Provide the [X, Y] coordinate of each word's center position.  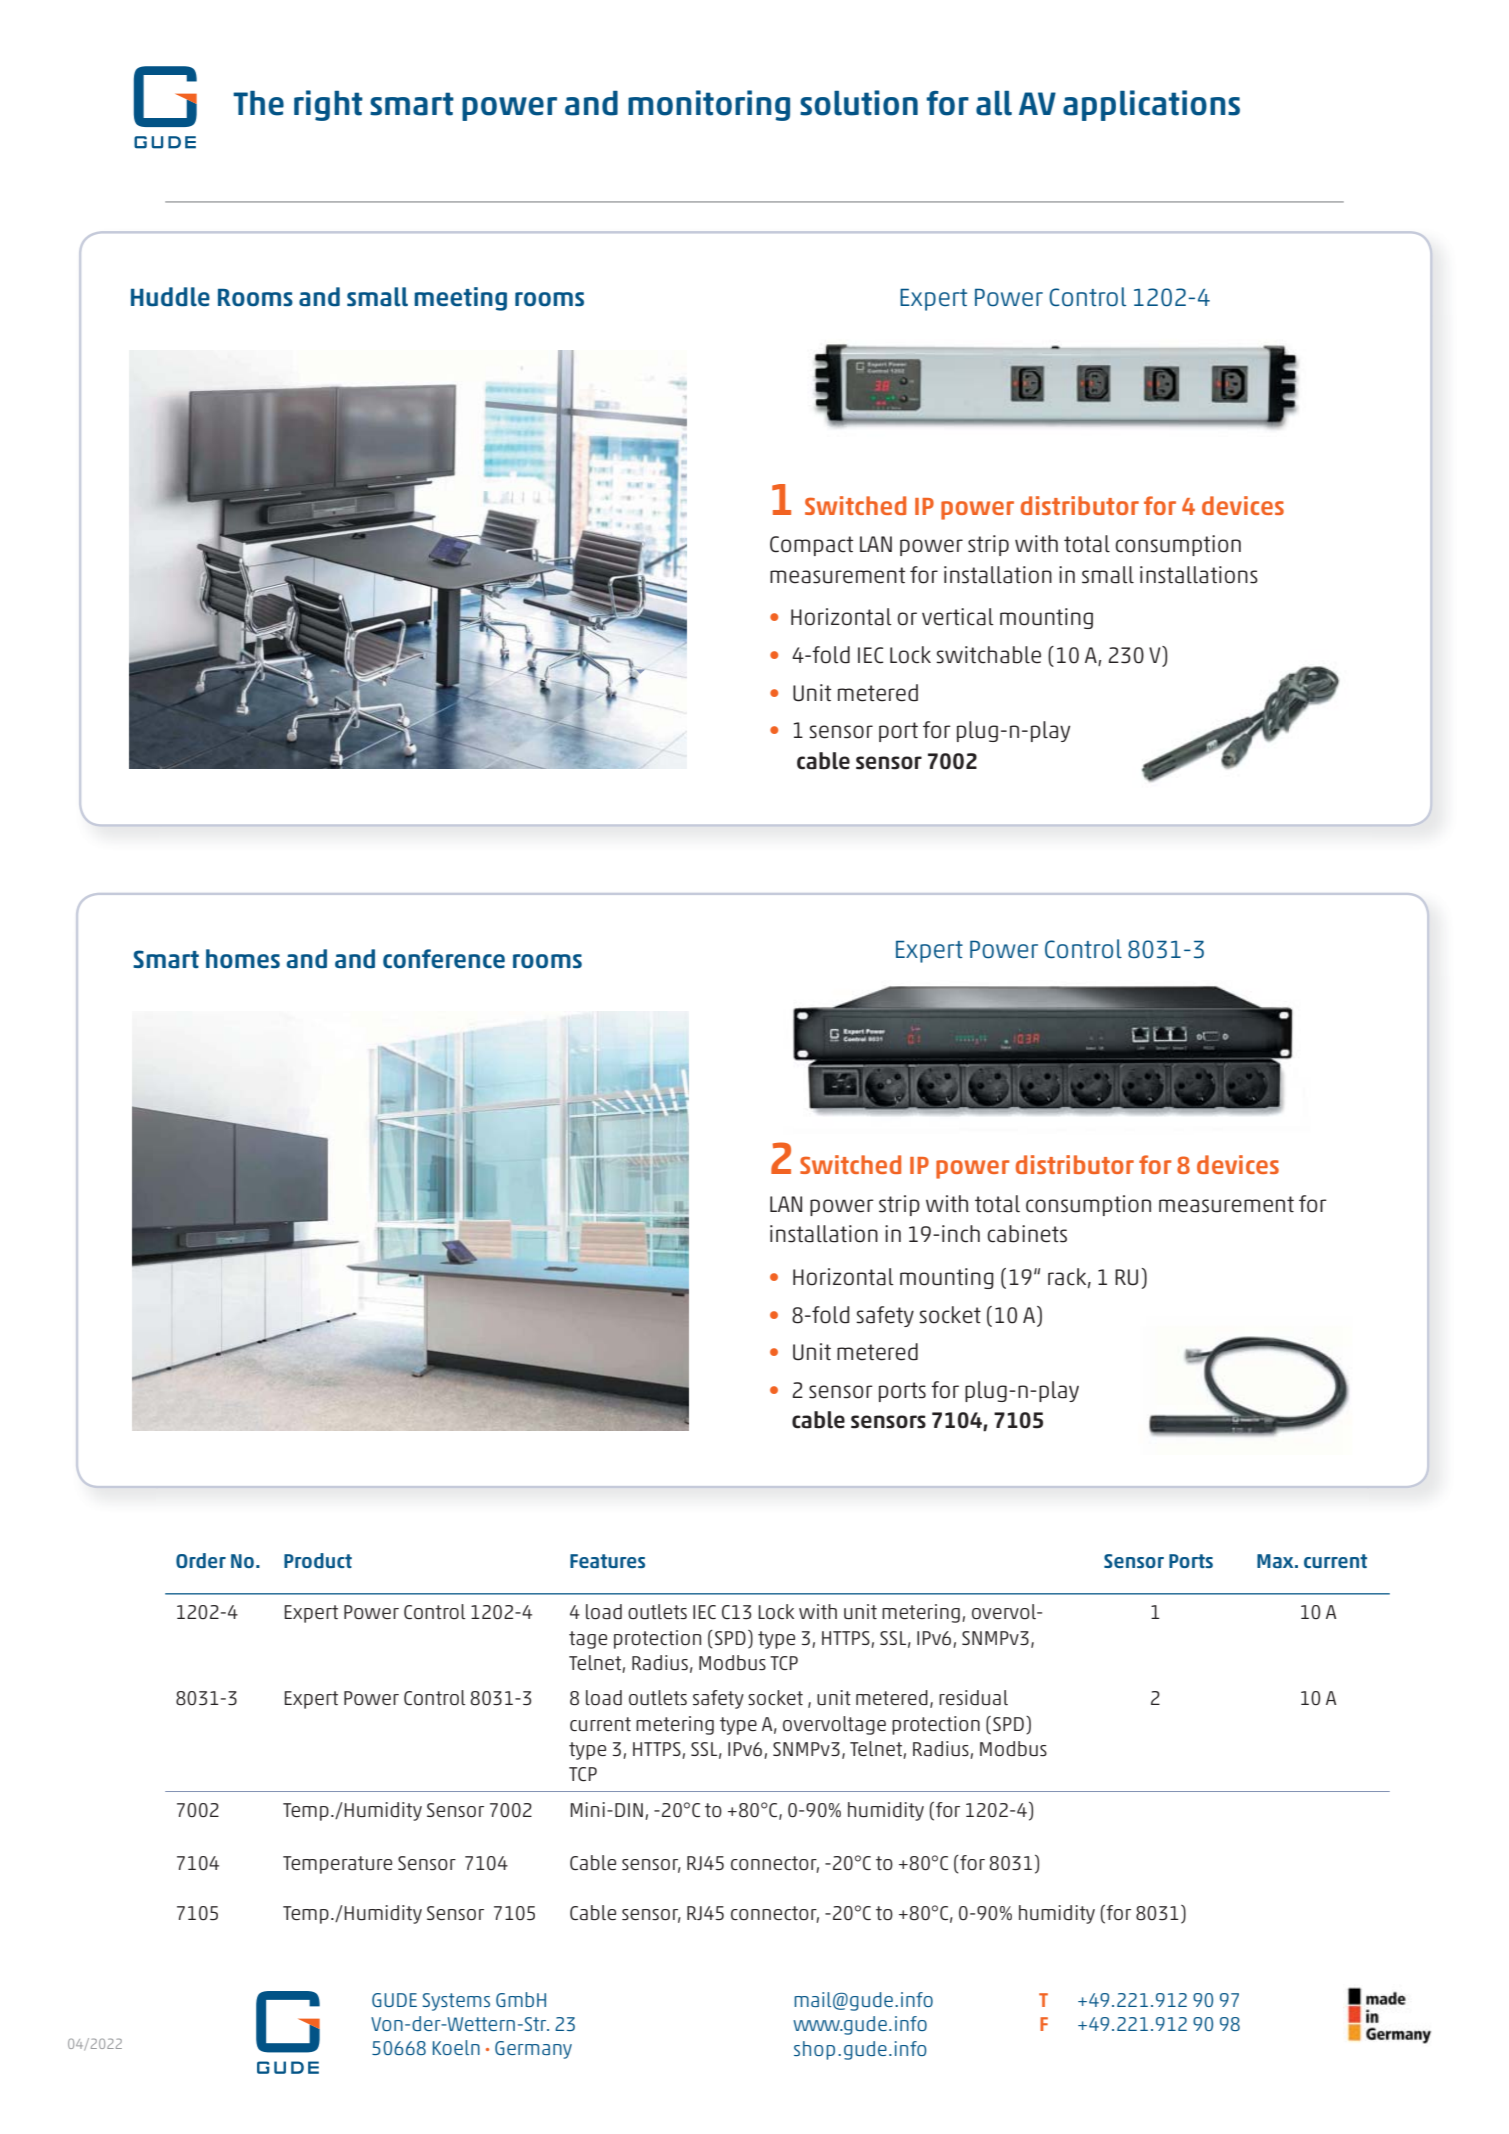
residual [973, 1698]
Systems [456, 2002]
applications [1151, 105]
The [258, 103]
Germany [533, 2050]
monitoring [709, 105]
